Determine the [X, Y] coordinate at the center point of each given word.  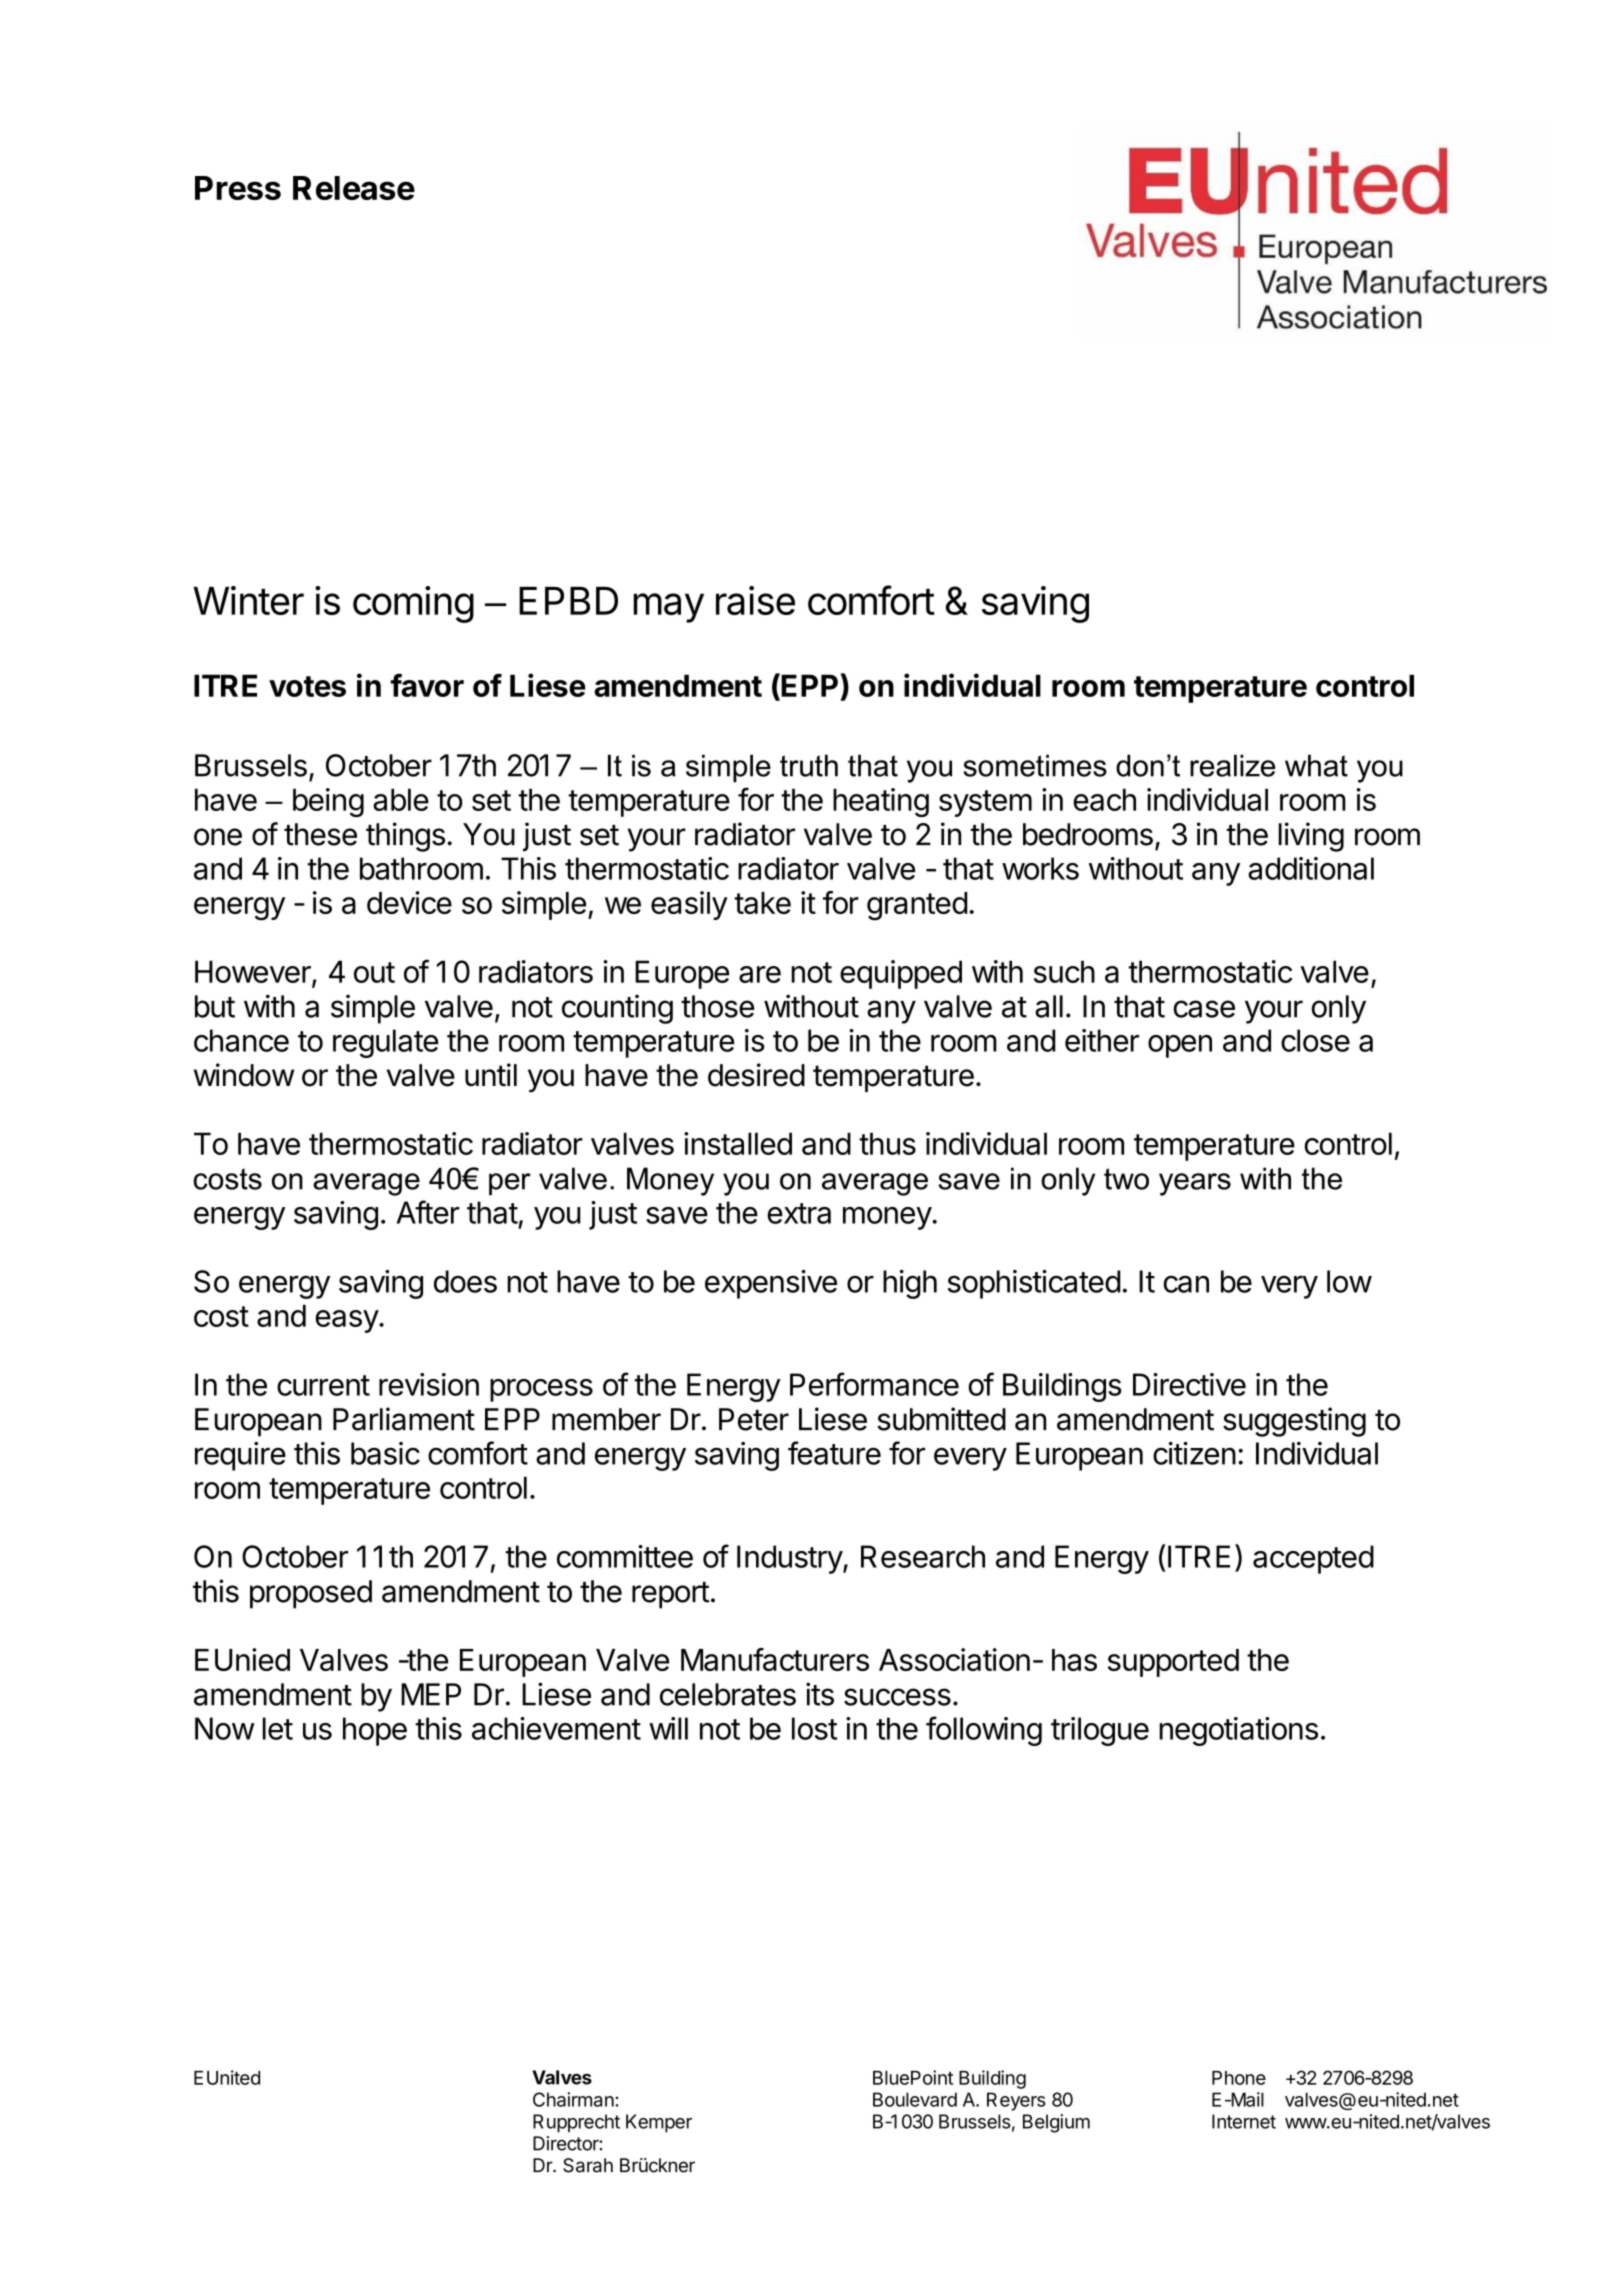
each [1104, 799]
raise [755, 600]
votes [307, 686]
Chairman [574, 2099]
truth [809, 765]
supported [1173, 1663]
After [428, 1212]
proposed [311, 1594]
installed [738, 1143]
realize [1233, 765]
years [1195, 1184]
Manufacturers [775, 1659]
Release [354, 188]
